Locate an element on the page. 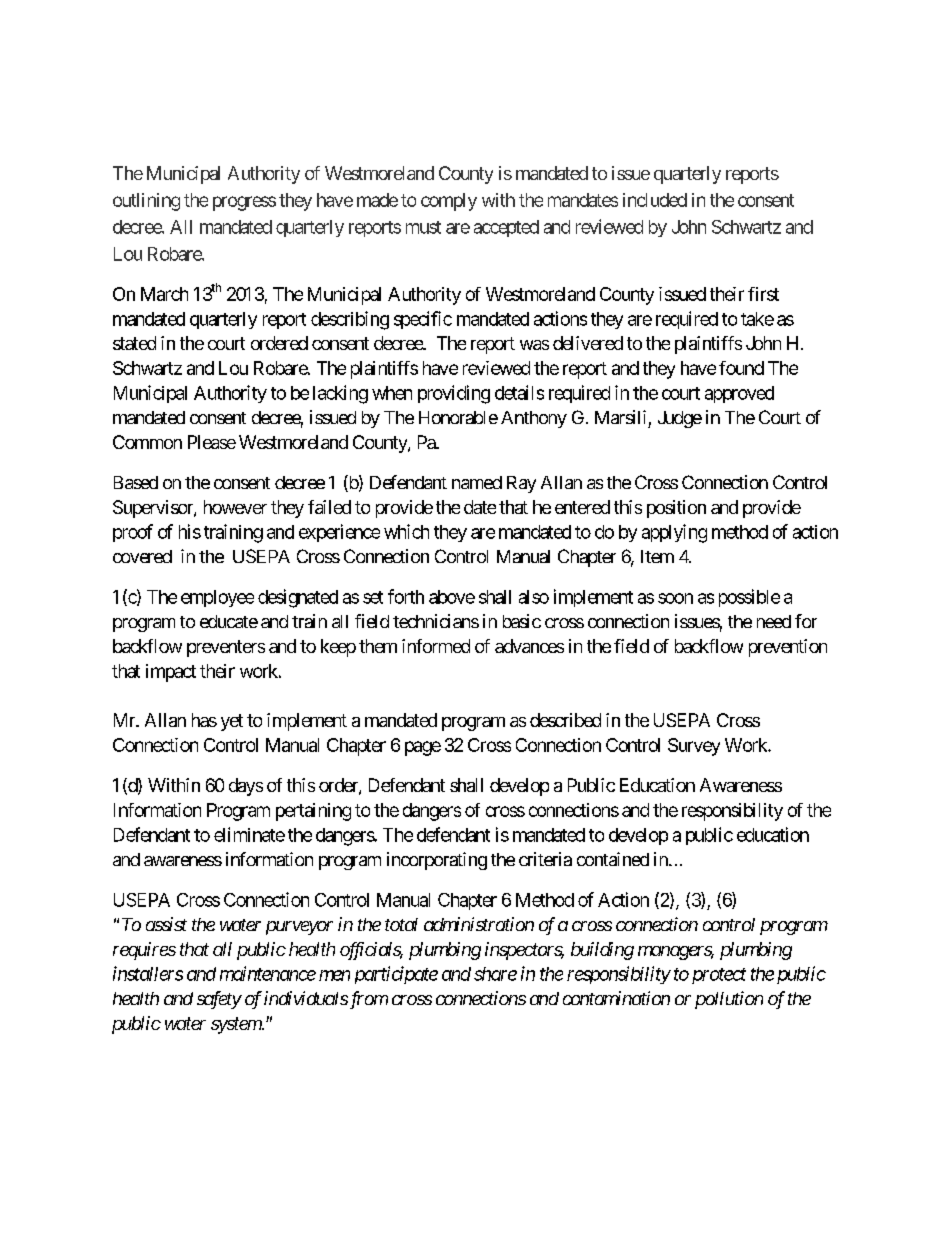 Image resolution: width=952 pixels, height=1233 pixels. included is located at coordinates (655, 200).
